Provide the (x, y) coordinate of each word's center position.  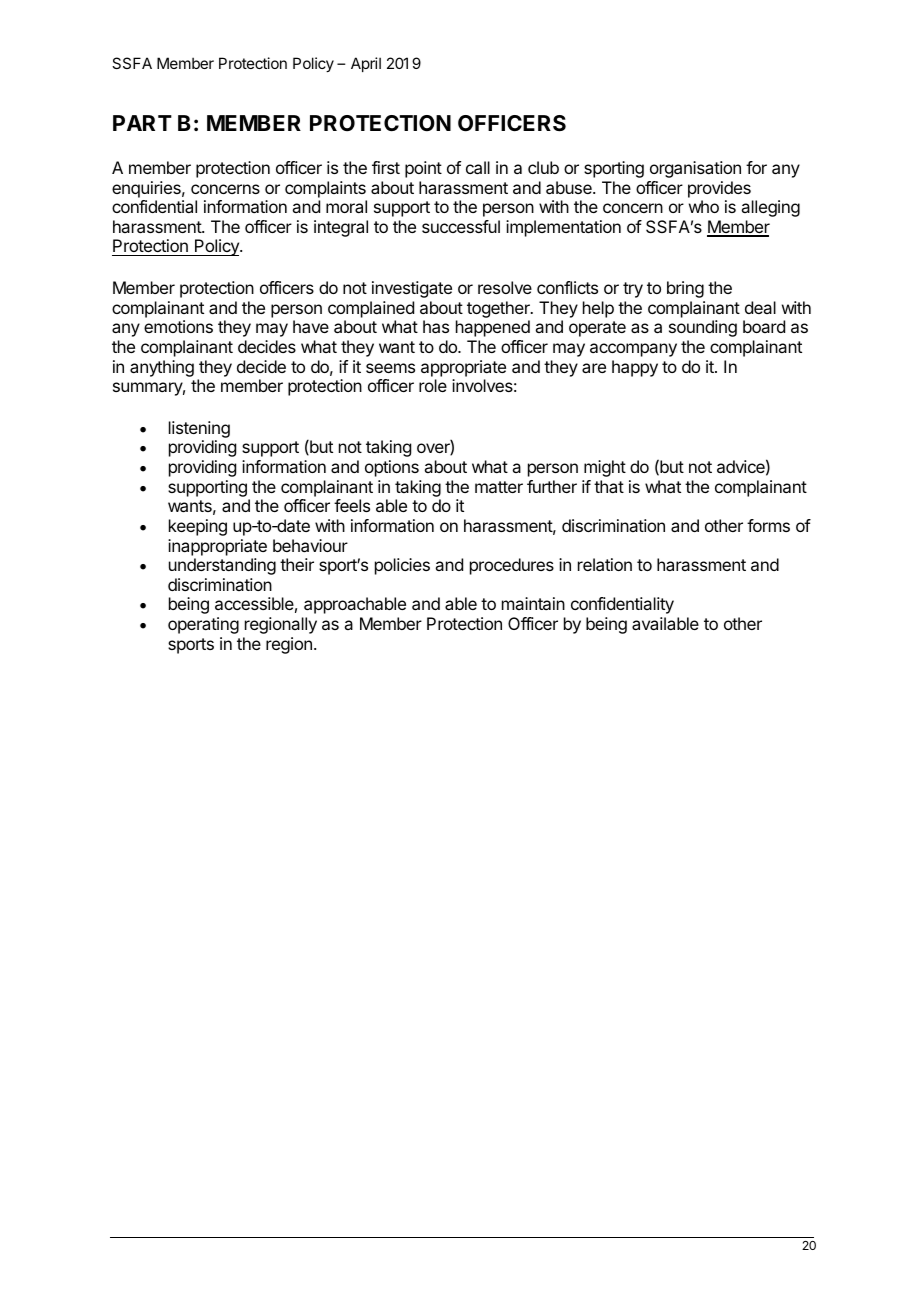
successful (461, 226)
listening (199, 429)
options (392, 468)
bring (685, 289)
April (366, 64)
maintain (533, 603)
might (605, 468)
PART (142, 123)
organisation (695, 169)
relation (605, 564)
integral (341, 228)
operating (203, 625)
